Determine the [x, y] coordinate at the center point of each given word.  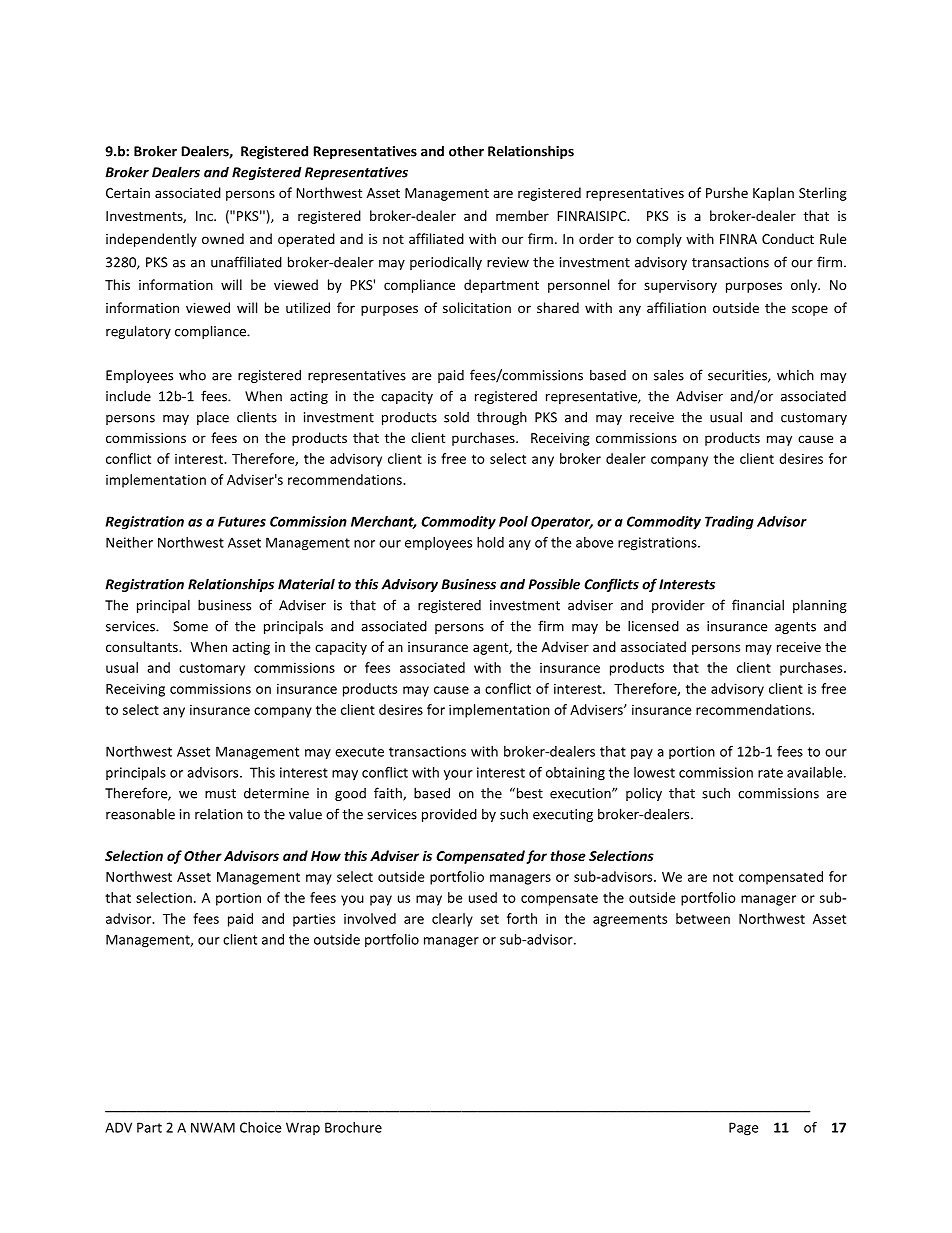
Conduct [788, 238]
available [816, 772]
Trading [729, 523]
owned [223, 238]
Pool [513, 521]
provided [449, 815]
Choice [260, 1127]
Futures [242, 521]
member [522, 215]
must [220, 794]
